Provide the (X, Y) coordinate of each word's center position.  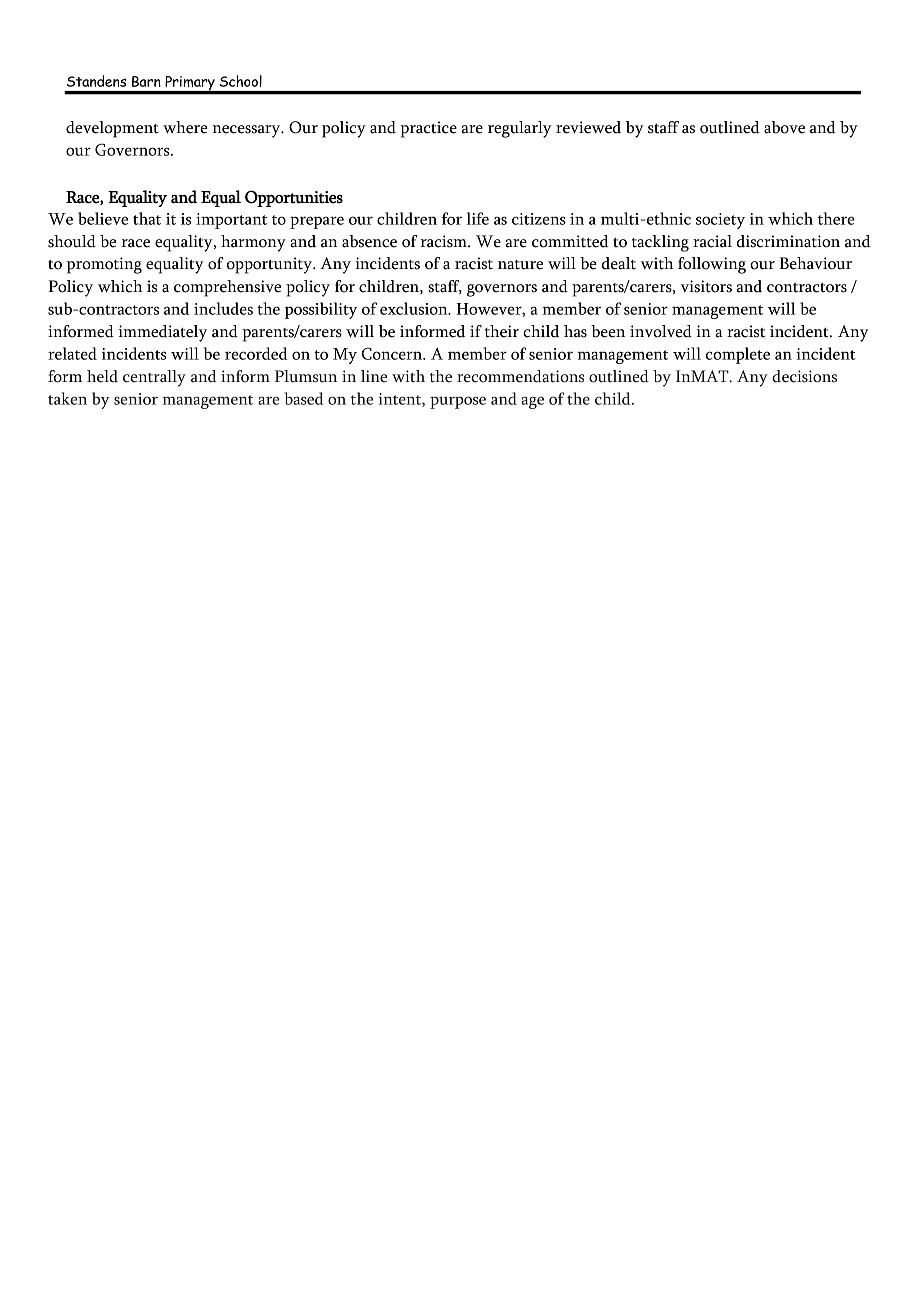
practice (428, 129)
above (784, 127)
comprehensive (227, 288)
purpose (458, 402)
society (720, 221)
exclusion (415, 308)
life (478, 218)
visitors (706, 286)
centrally (154, 378)
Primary (190, 84)
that (147, 218)
